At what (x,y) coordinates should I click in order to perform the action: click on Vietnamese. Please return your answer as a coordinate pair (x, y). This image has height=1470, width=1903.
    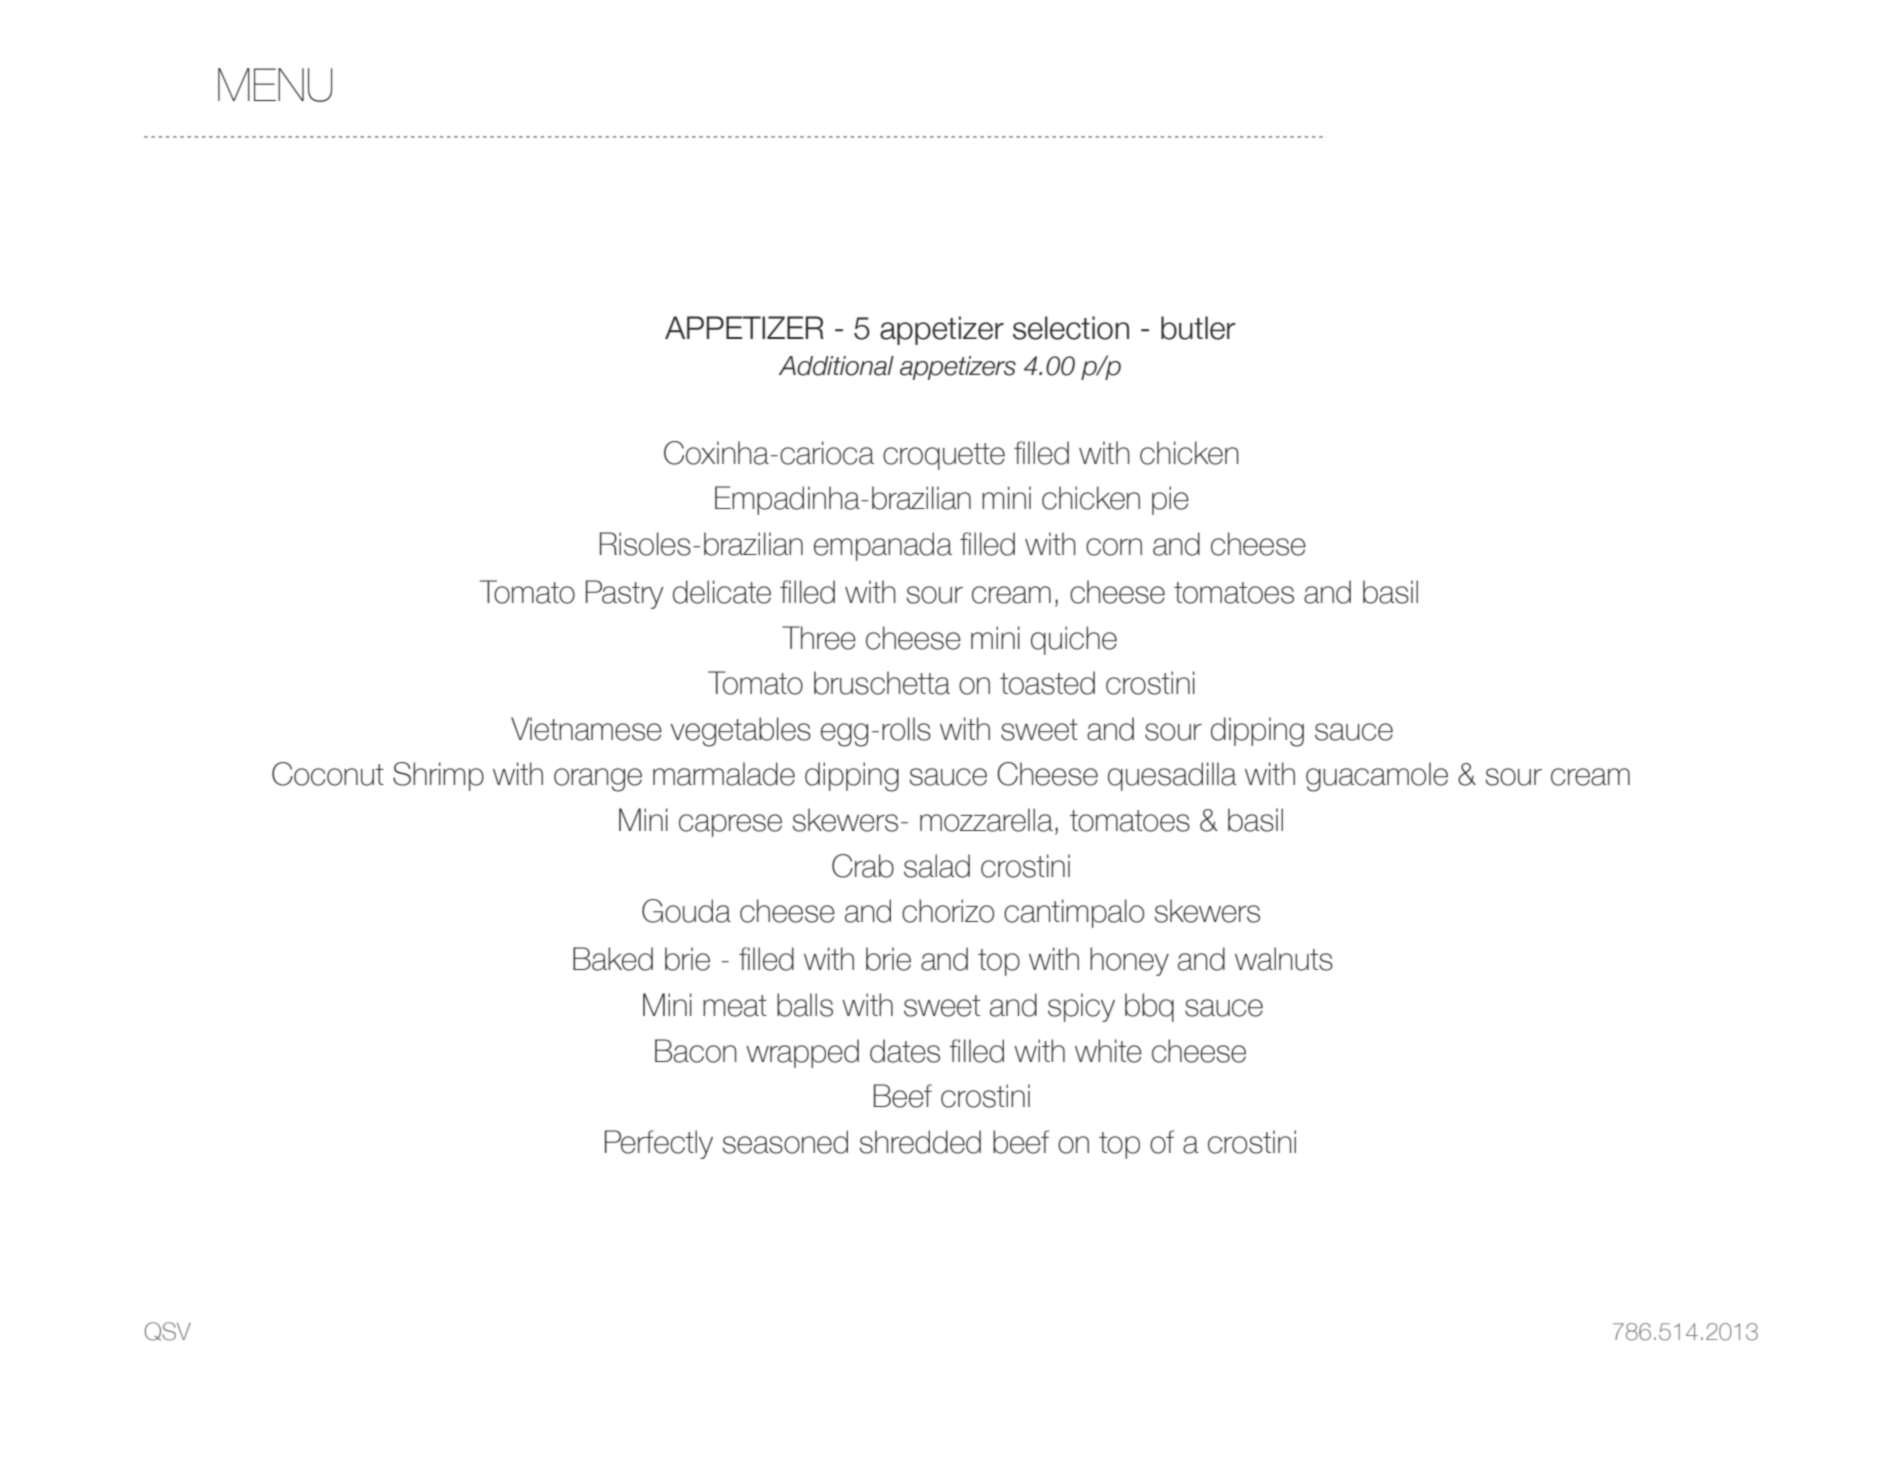
    Looking at the image, I should click on (586, 729).
